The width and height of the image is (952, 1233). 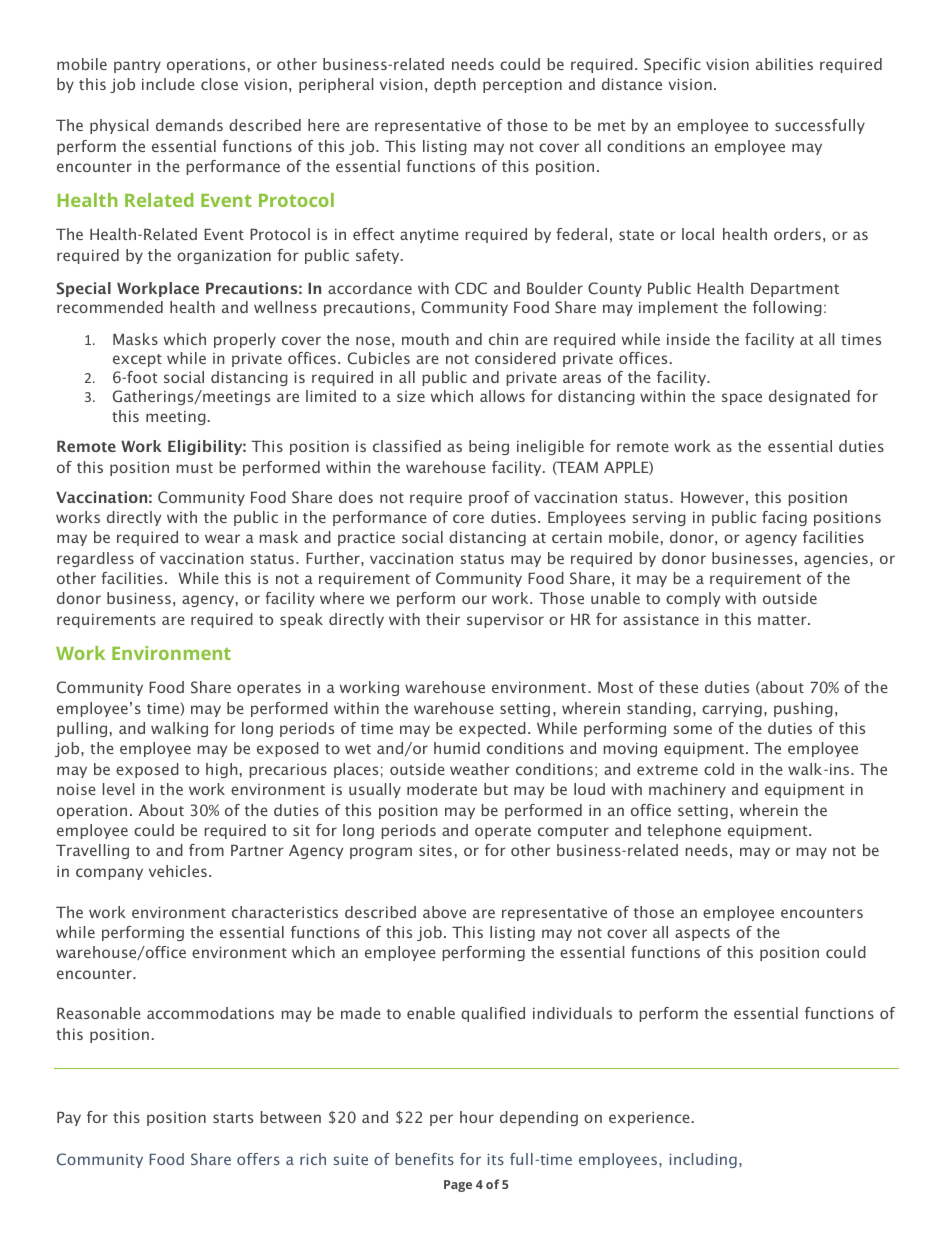 I want to click on mouth, so click(x=425, y=339).
